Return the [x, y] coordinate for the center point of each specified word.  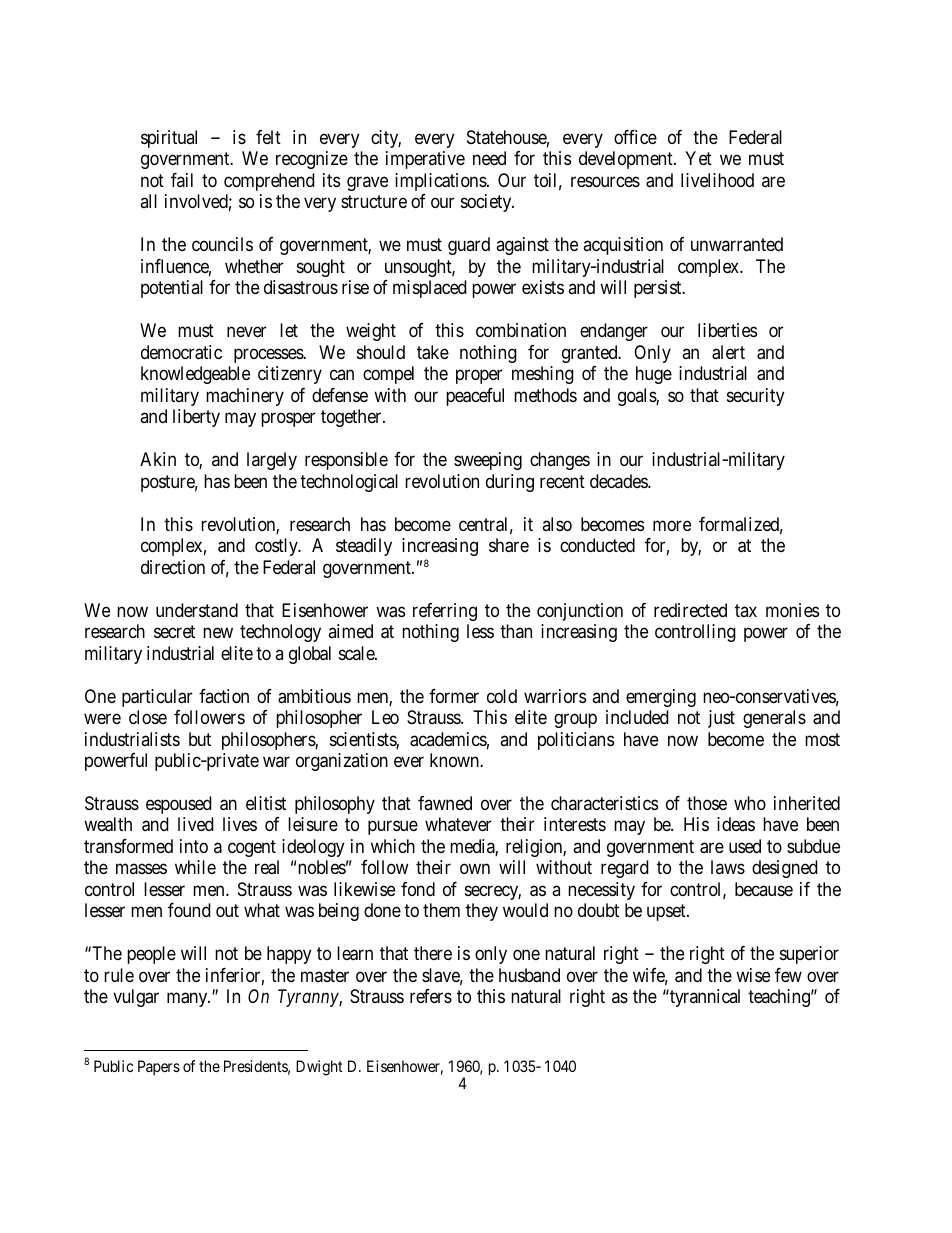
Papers [159, 1067]
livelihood [717, 180]
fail [182, 180]
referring [445, 612]
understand [197, 610]
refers [431, 996]
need [489, 158]
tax [746, 610]
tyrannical [704, 998]
